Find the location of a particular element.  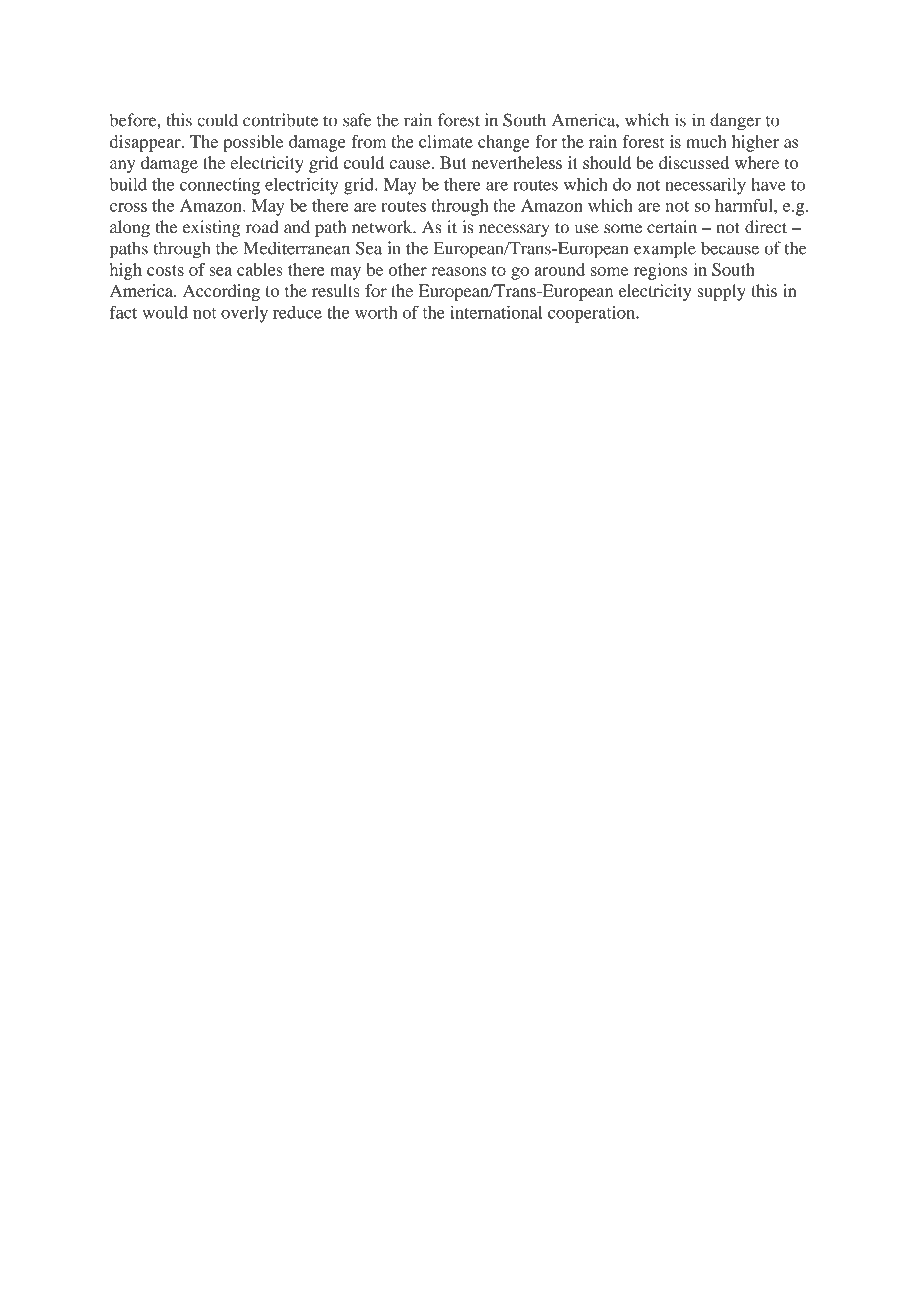

nevertheless is located at coordinates (517, 162).
